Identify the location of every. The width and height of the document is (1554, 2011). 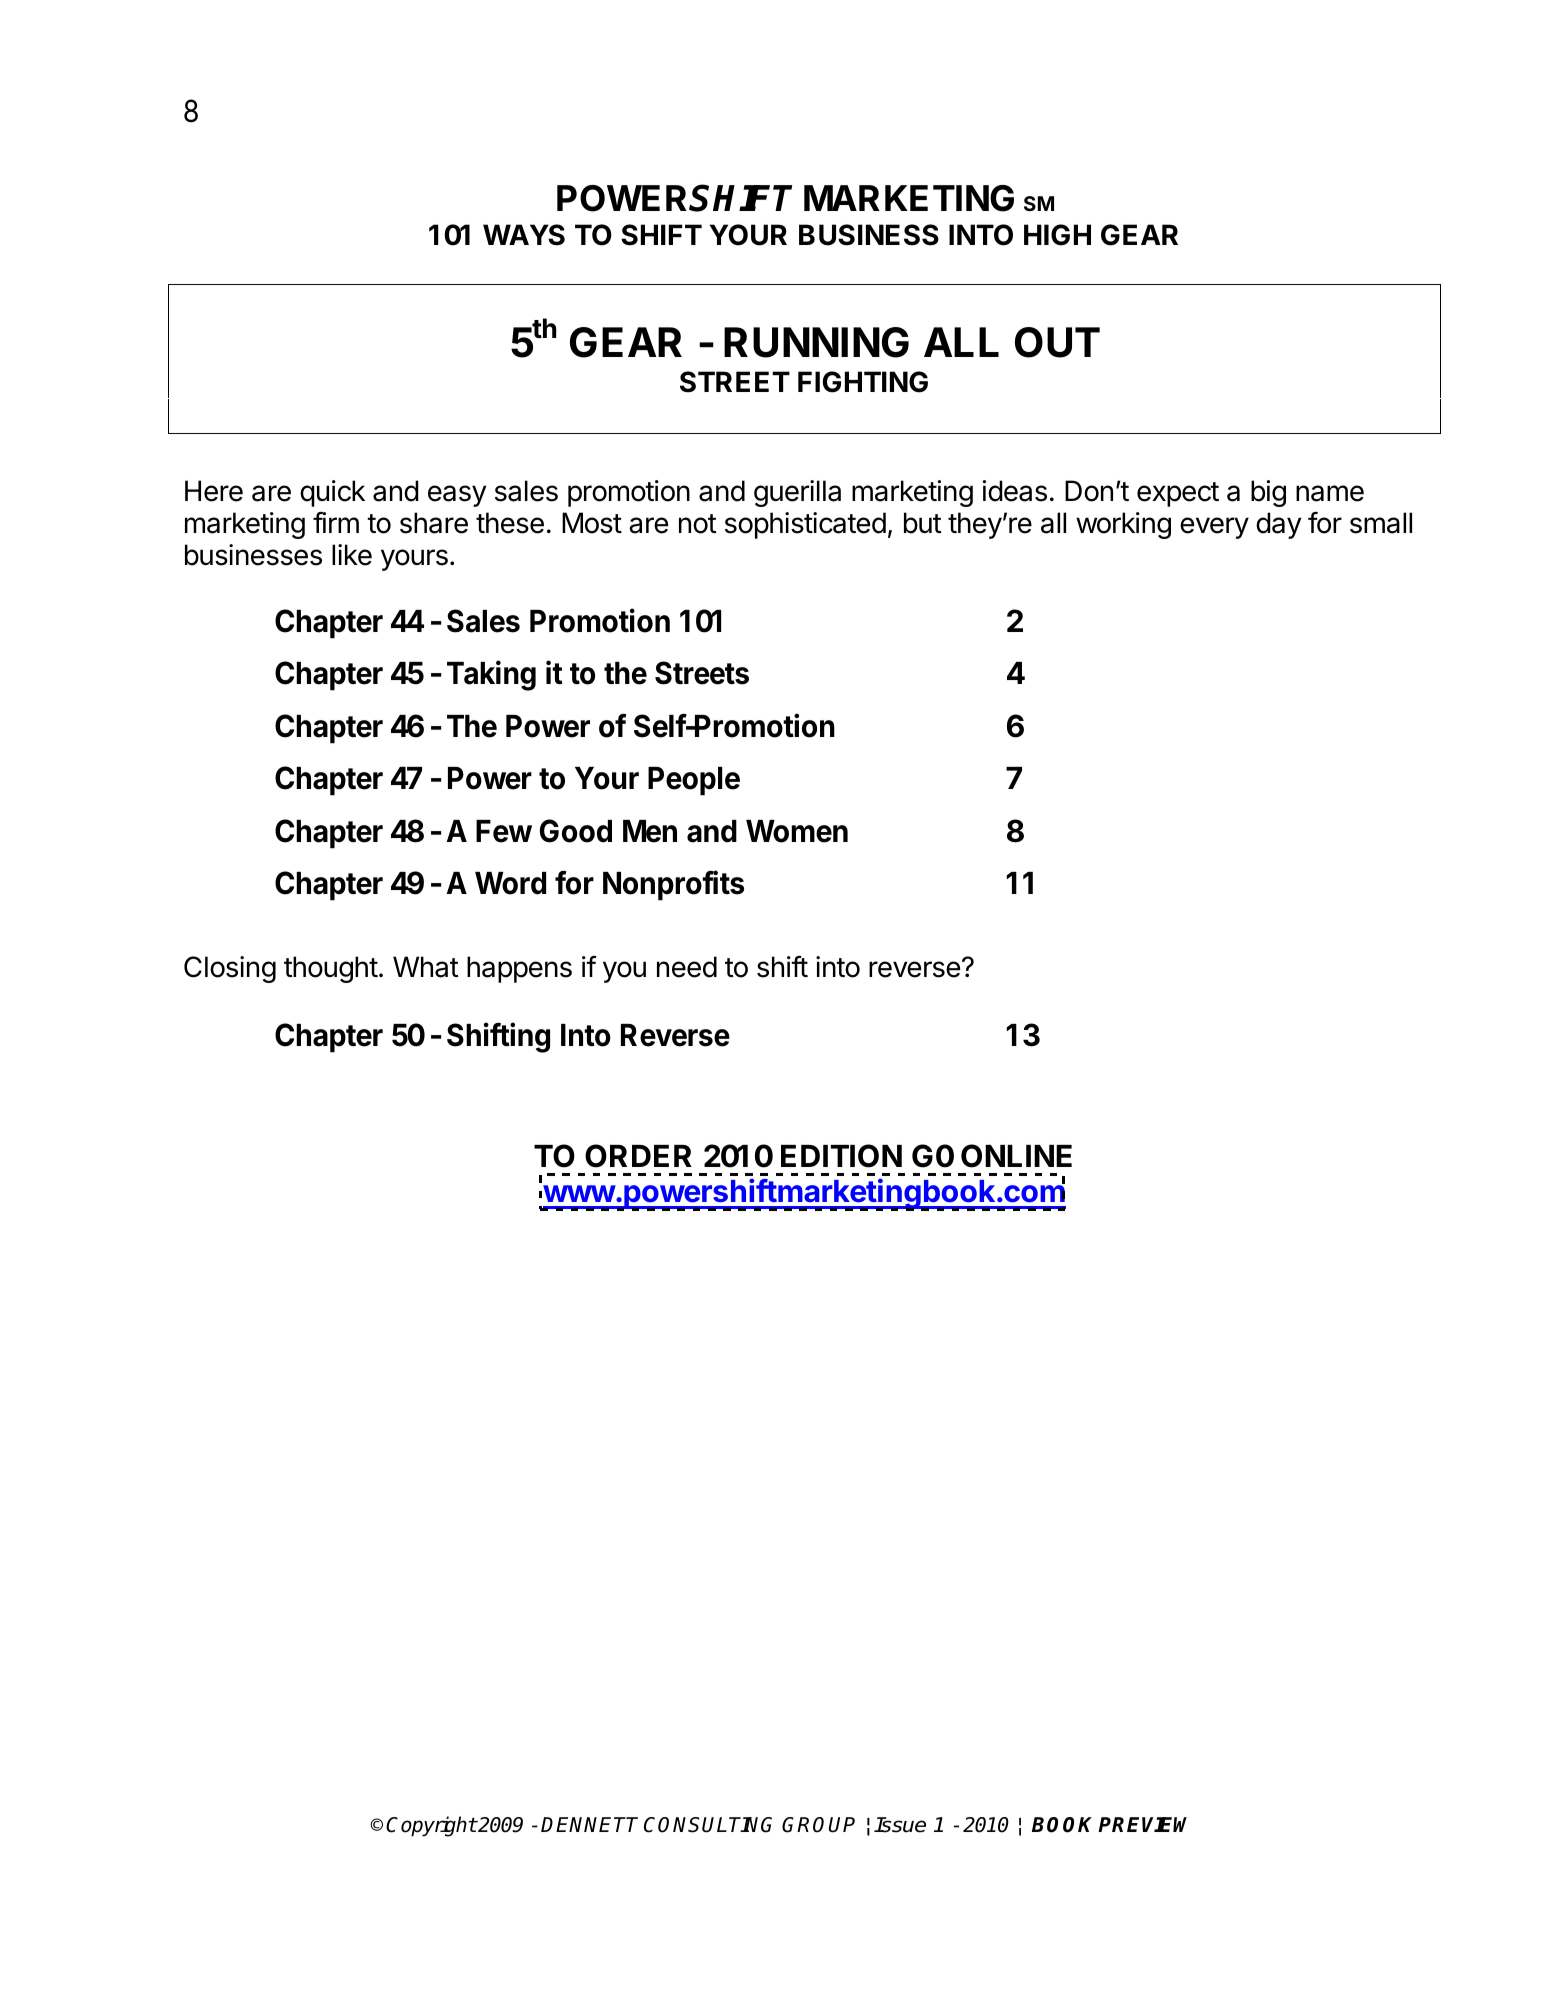
(1214, 528).
